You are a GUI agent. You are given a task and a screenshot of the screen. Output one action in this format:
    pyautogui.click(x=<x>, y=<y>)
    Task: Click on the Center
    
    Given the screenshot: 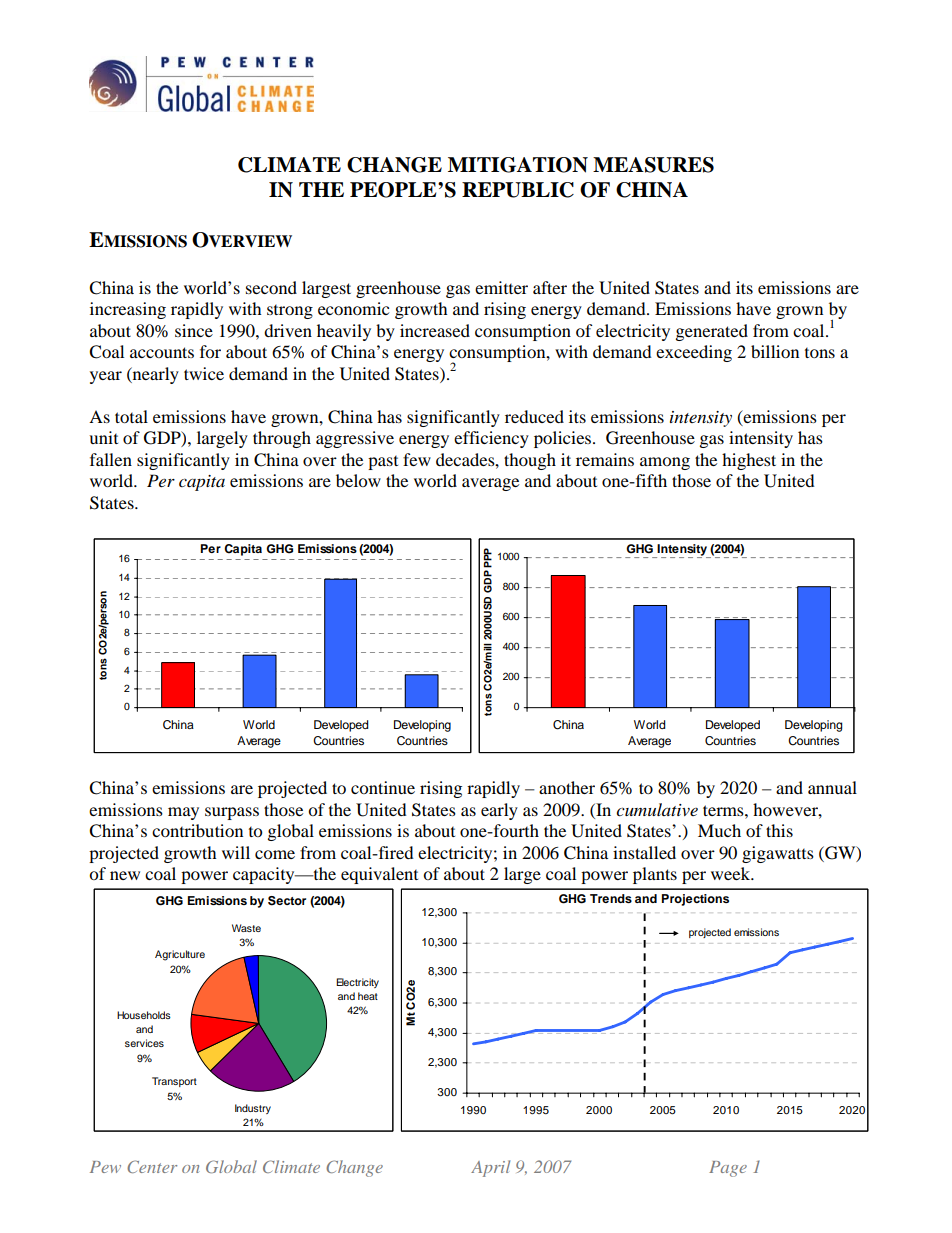 What is the action you would take?
    pyautogui.click(x=152, y=1166)
